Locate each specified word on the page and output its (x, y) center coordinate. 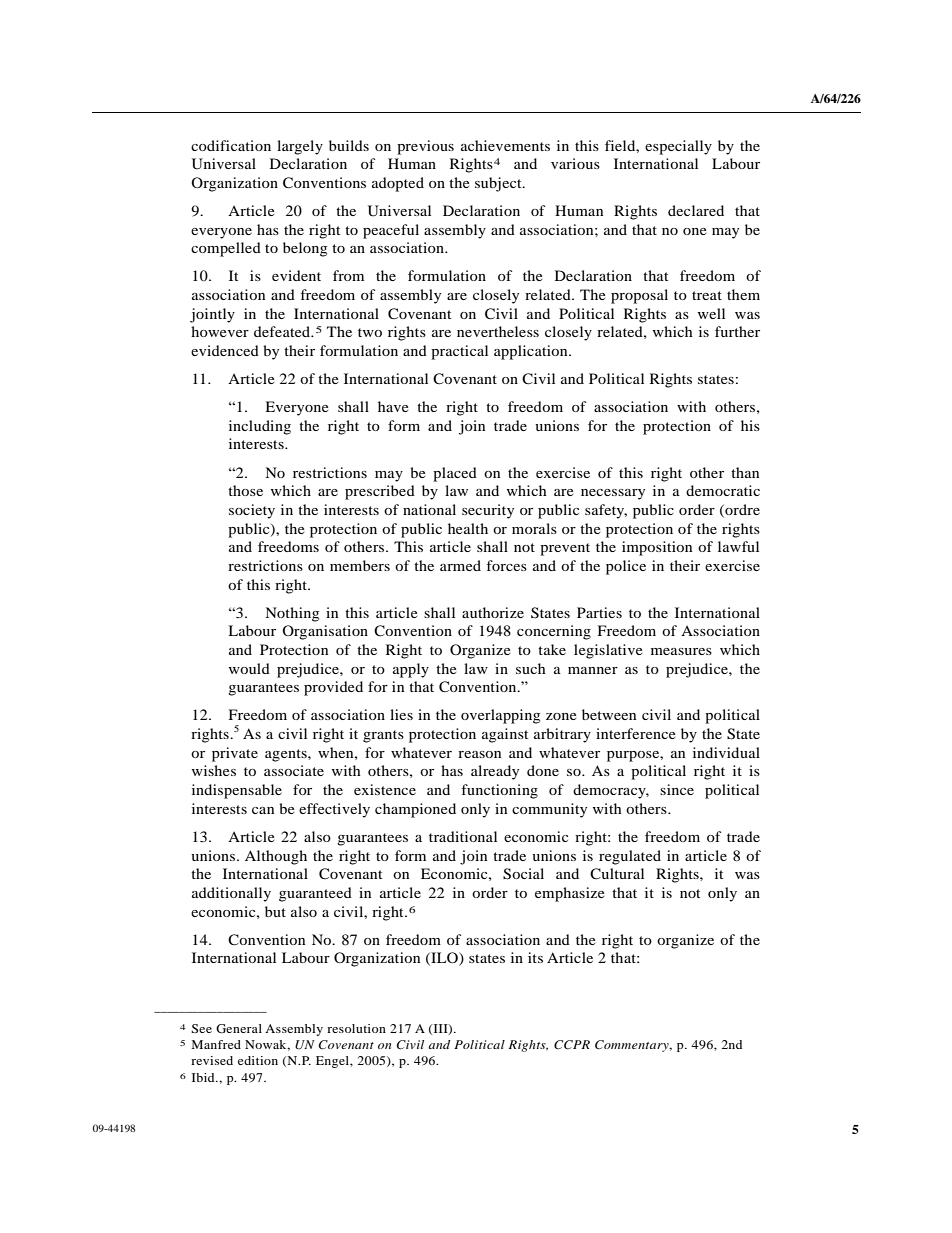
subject (499, 184)
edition (258, 1060)
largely (300, 147)
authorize (493, 612)
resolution (356, 1028)
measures (681, 651)
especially (678, 147)
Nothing (292, 614)
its (535, 957)
